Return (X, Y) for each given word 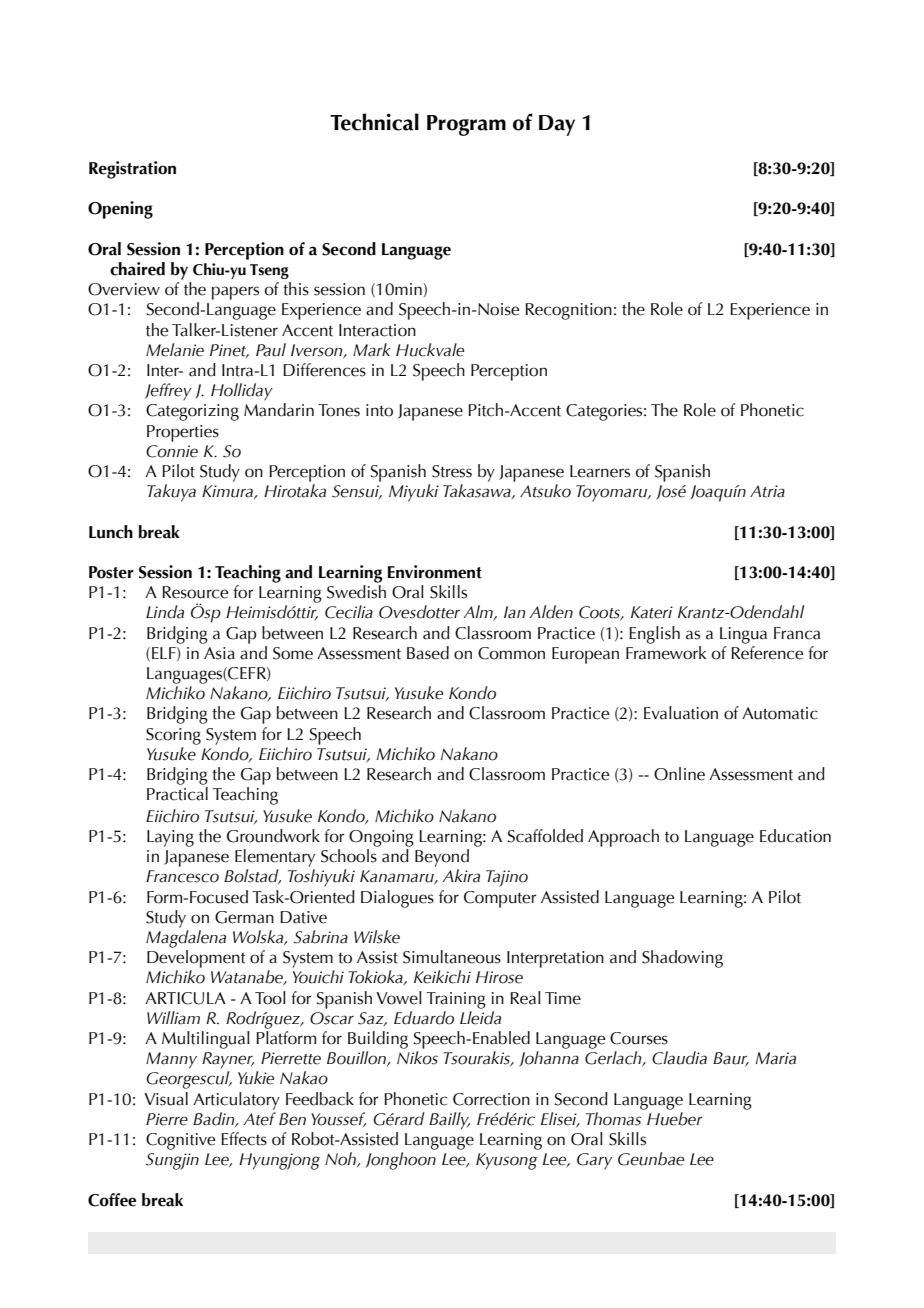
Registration (132, 170)
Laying (170, 838)
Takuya (171, 493)
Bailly (449, 1121)
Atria (767, 491)
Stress (452, 471)
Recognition (568, 311)
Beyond (442, 858)
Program (466, 125)
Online (679, 774)
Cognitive (180, 1141)
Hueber (674, 1119)
